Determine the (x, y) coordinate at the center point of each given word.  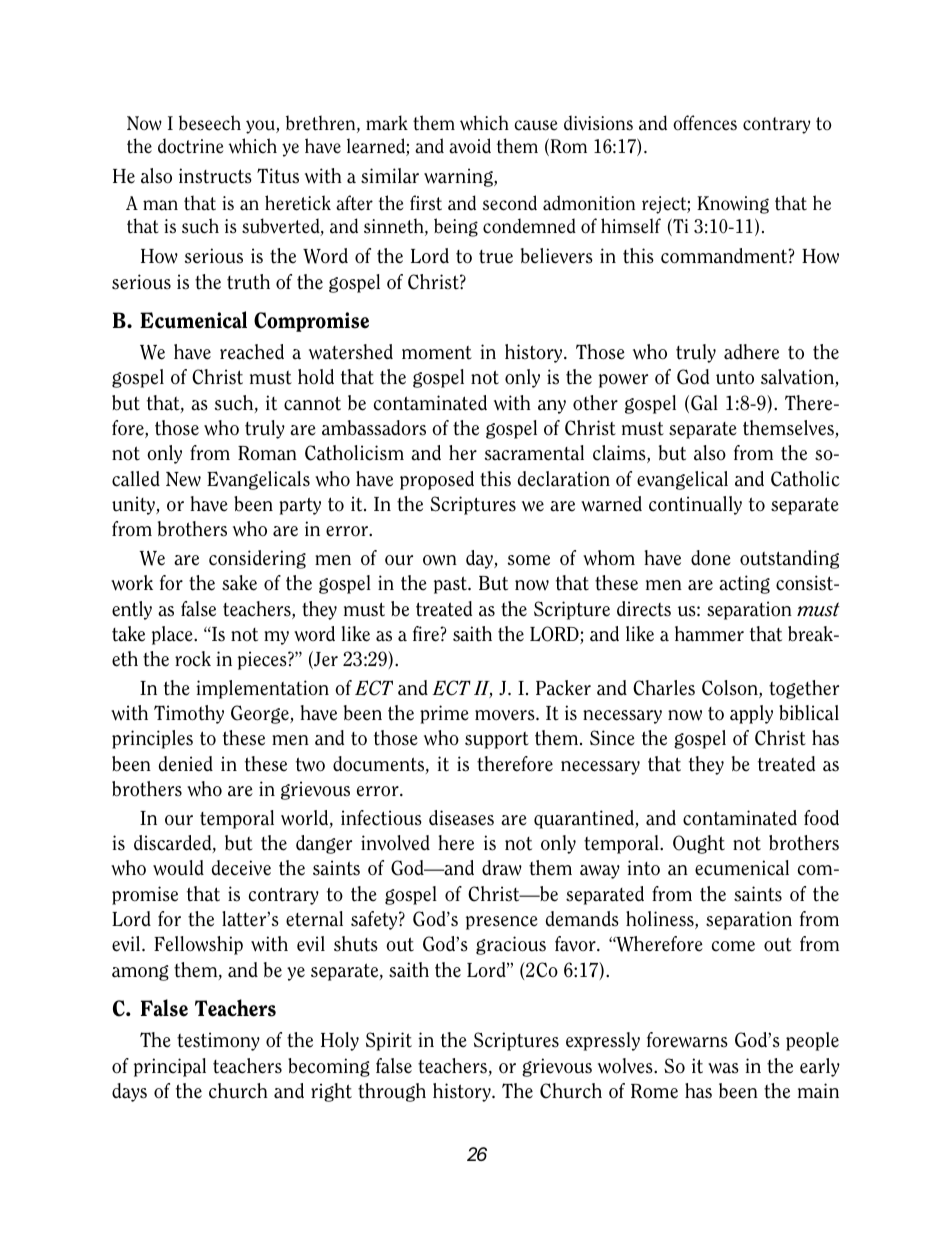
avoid (470, 146)
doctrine (190, 146)
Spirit (389, 1041)
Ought (699, 844)
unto (735, 378)
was (723, 1068)
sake (239, 583)
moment (437, 353)
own (440, 560)
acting (744, 584)
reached (252, 352)
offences (705, 123)
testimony (218, 1041)
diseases (461, 818)
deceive (241, 868)
